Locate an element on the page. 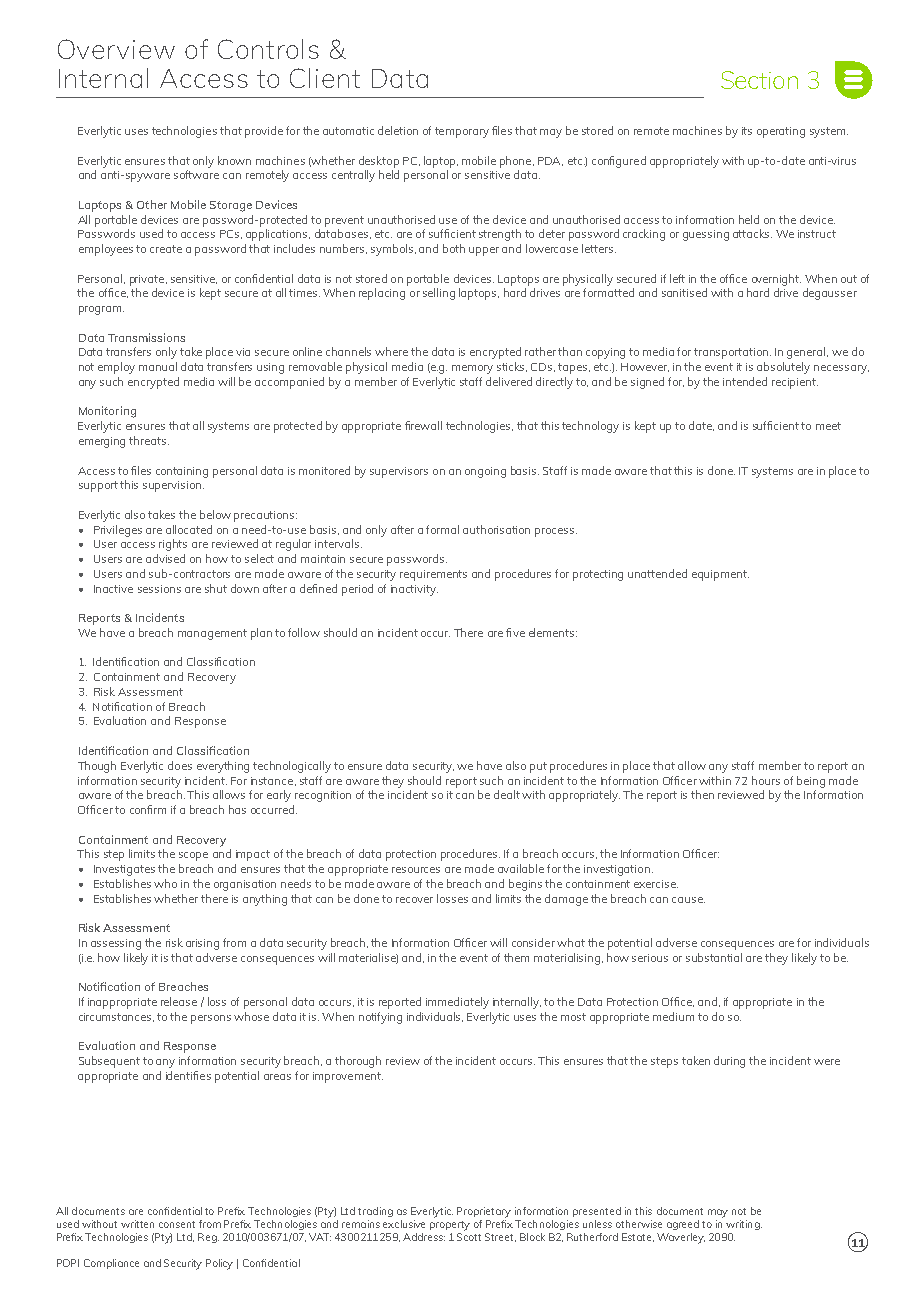  ongoing is located at coordinates (485, 472).
